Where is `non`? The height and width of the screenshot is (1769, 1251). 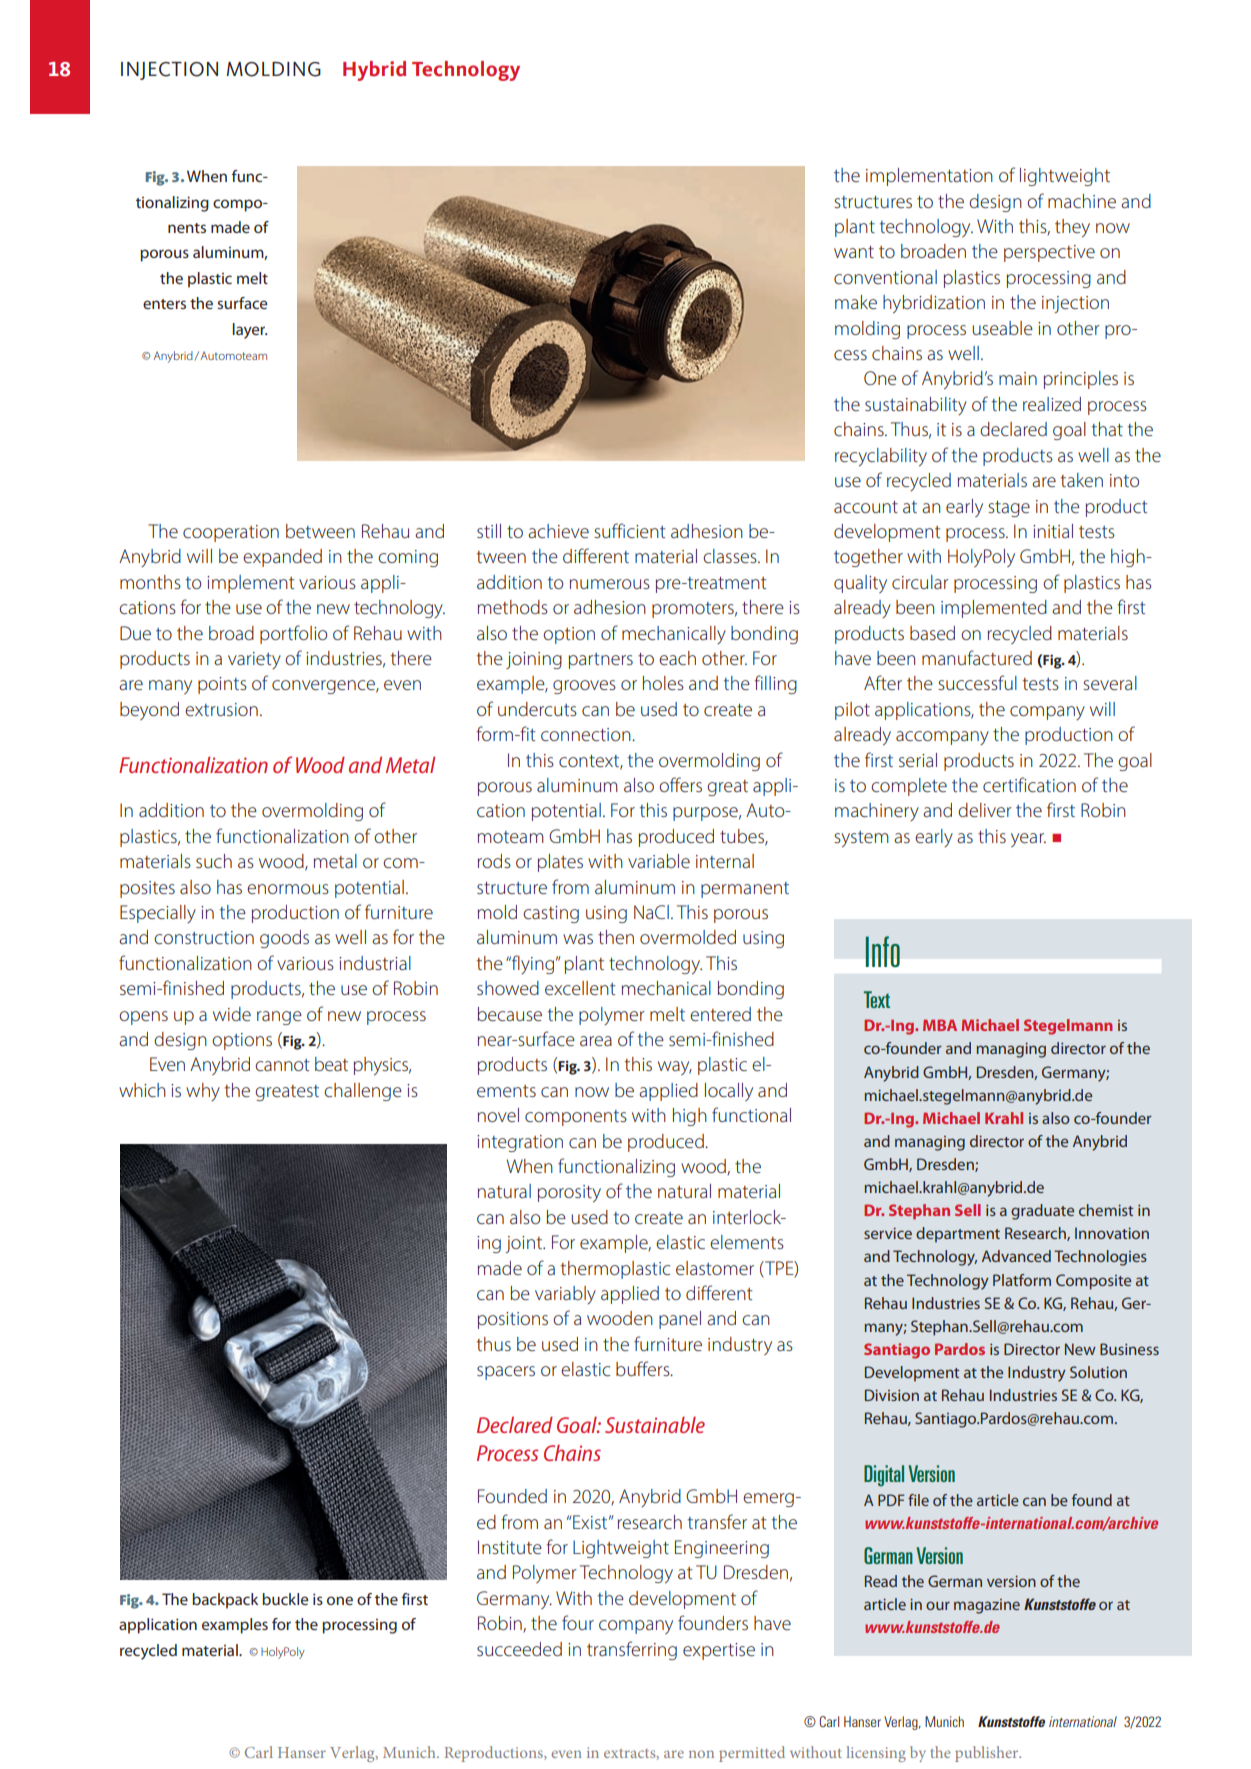 non is located at coordinates (701, 1754).
